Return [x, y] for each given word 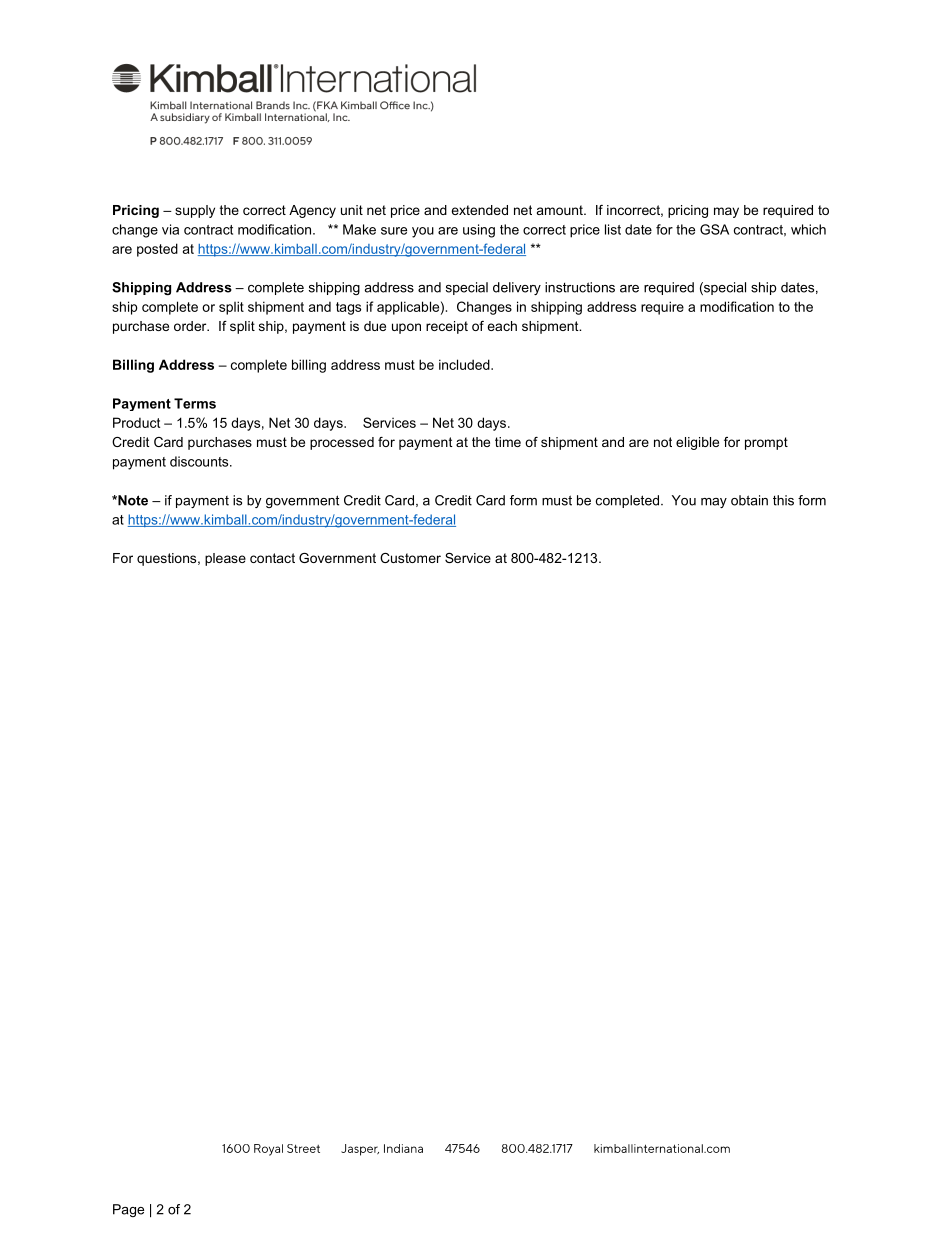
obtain [749, 500]
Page [128, 1210]
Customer [410, 558]
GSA [714, 229]
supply [195, 211]
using [479, 231]
